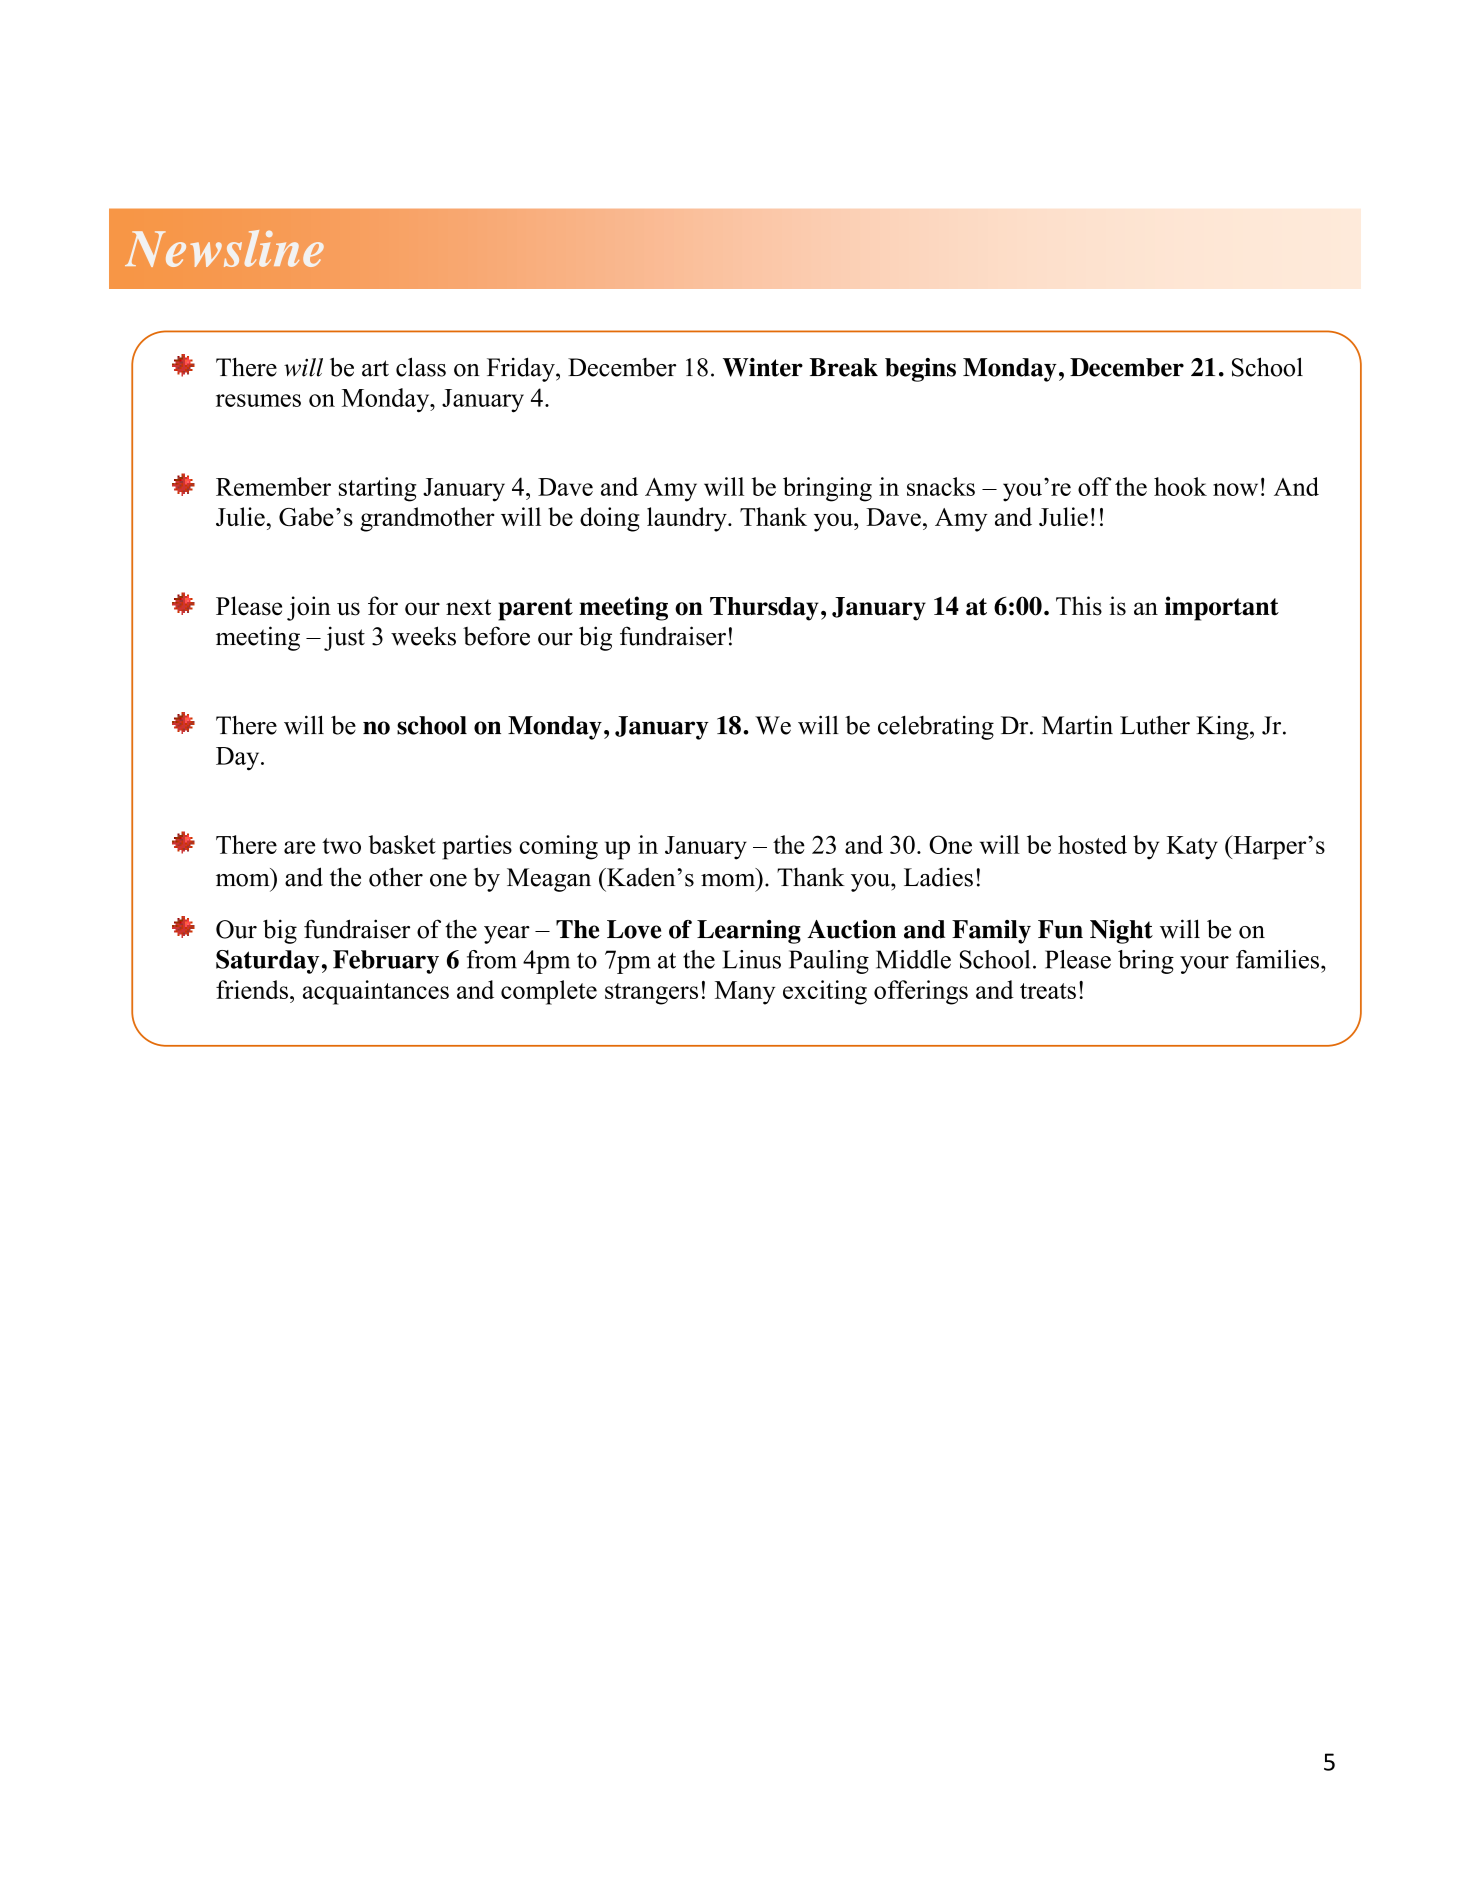 The height and width of the screenshot is (1896, 1465). I want to click on Linus, so click(752, 959).
